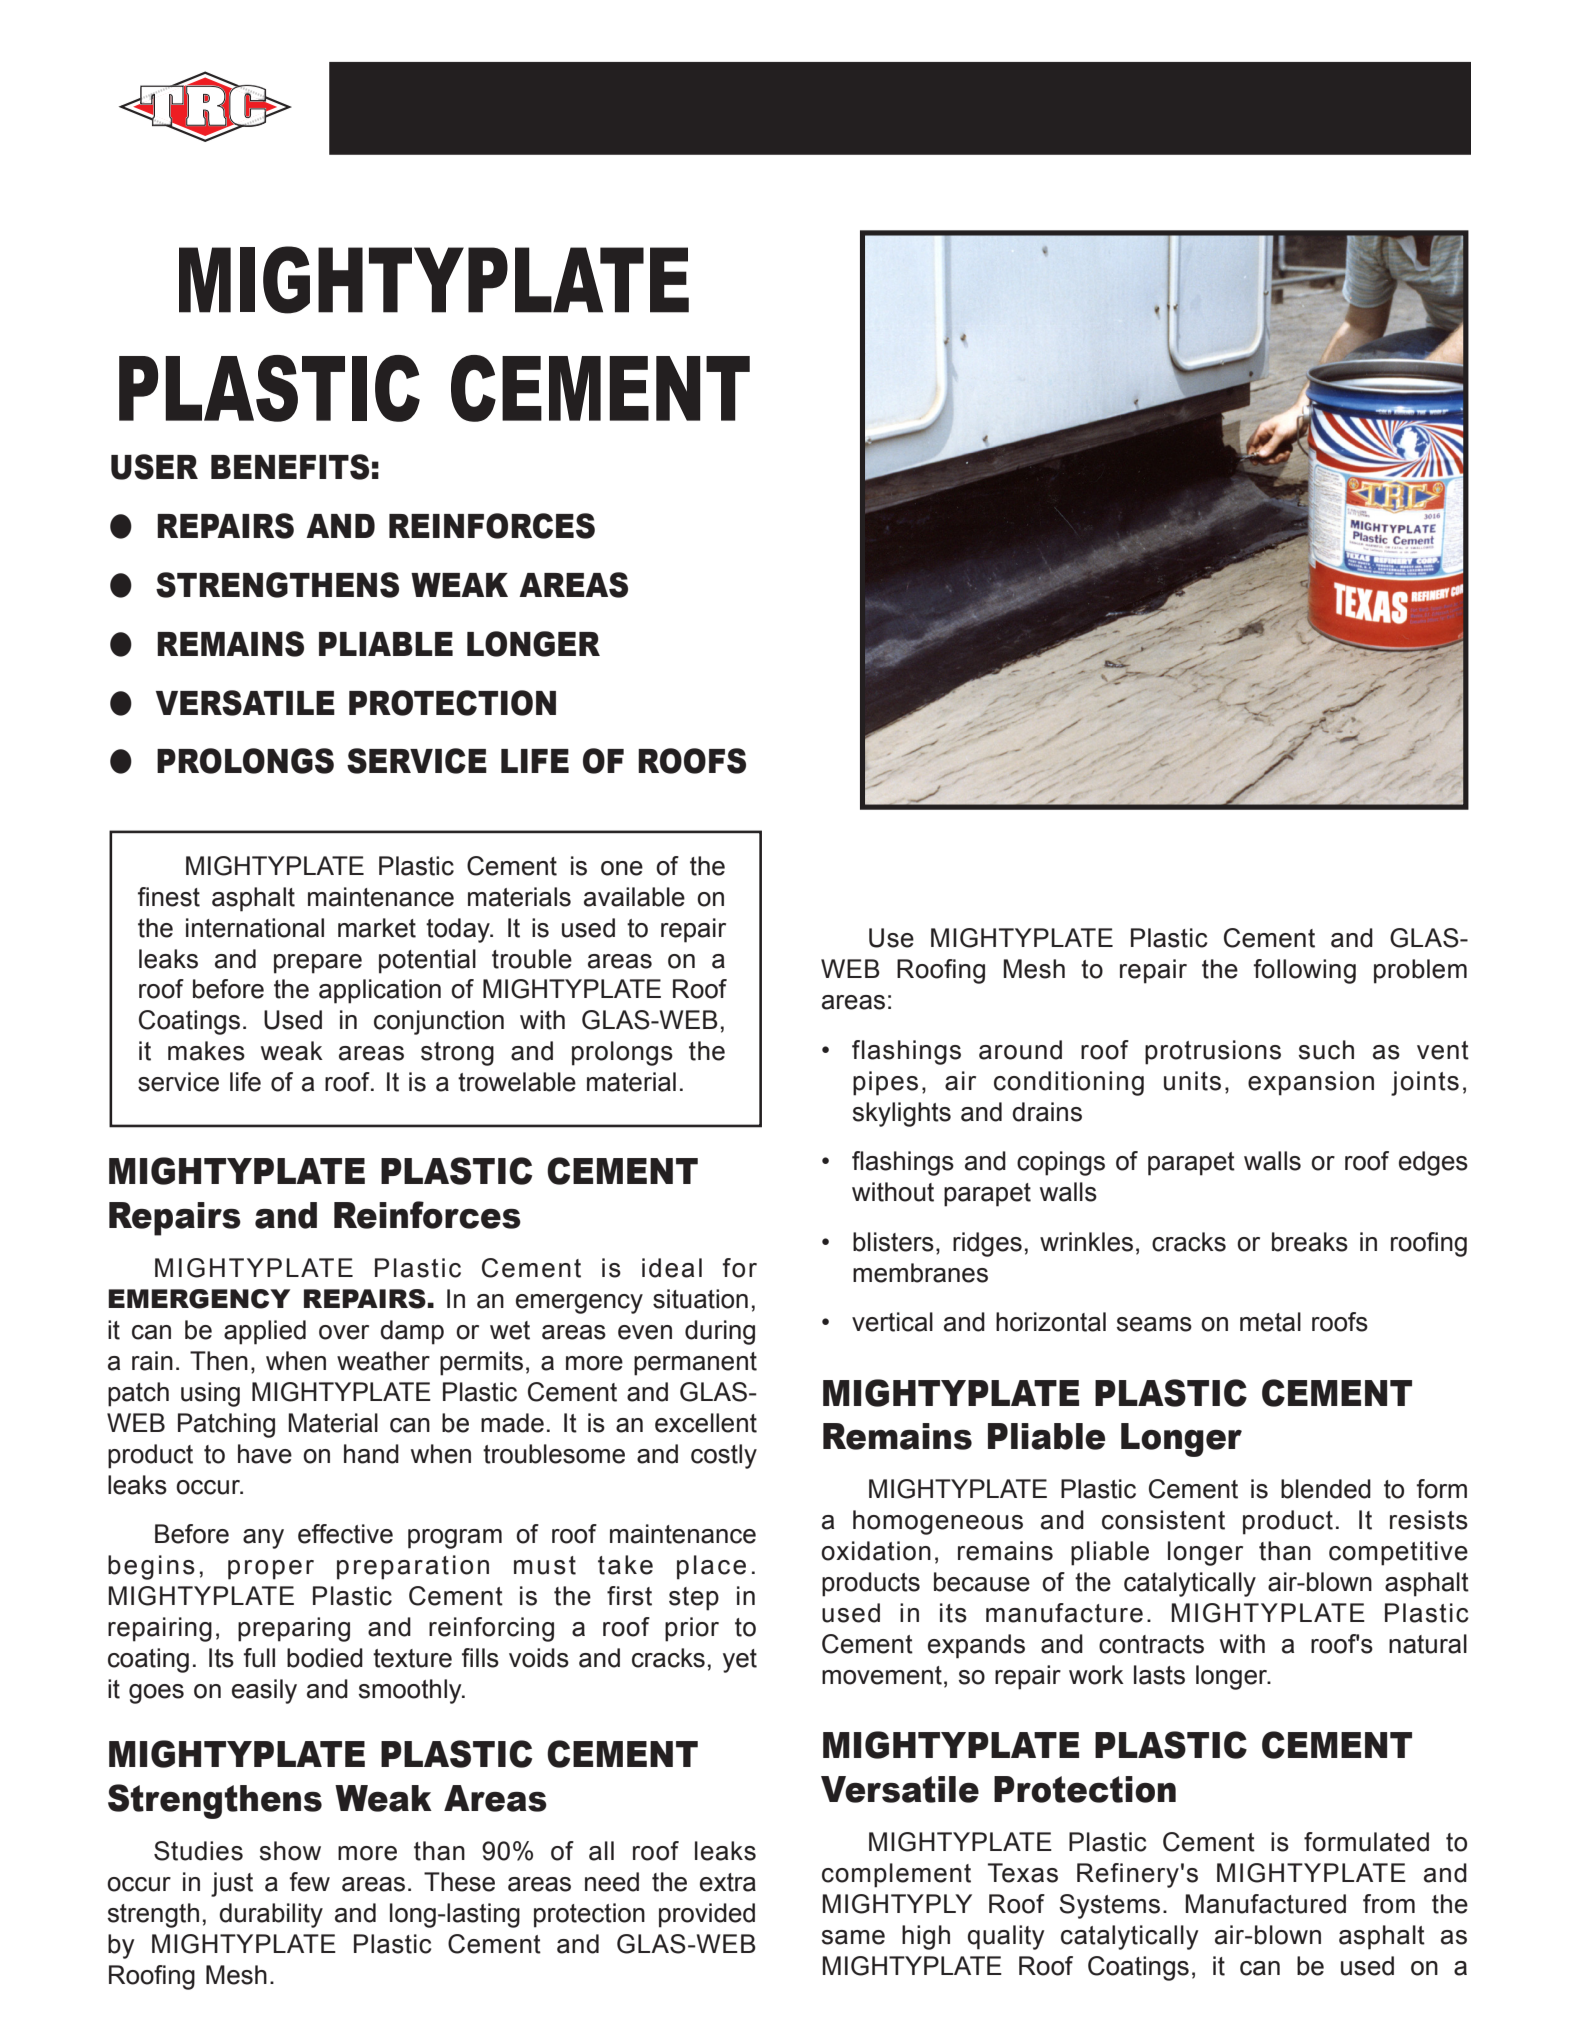  I want to click on few, so click(309, 1882).
